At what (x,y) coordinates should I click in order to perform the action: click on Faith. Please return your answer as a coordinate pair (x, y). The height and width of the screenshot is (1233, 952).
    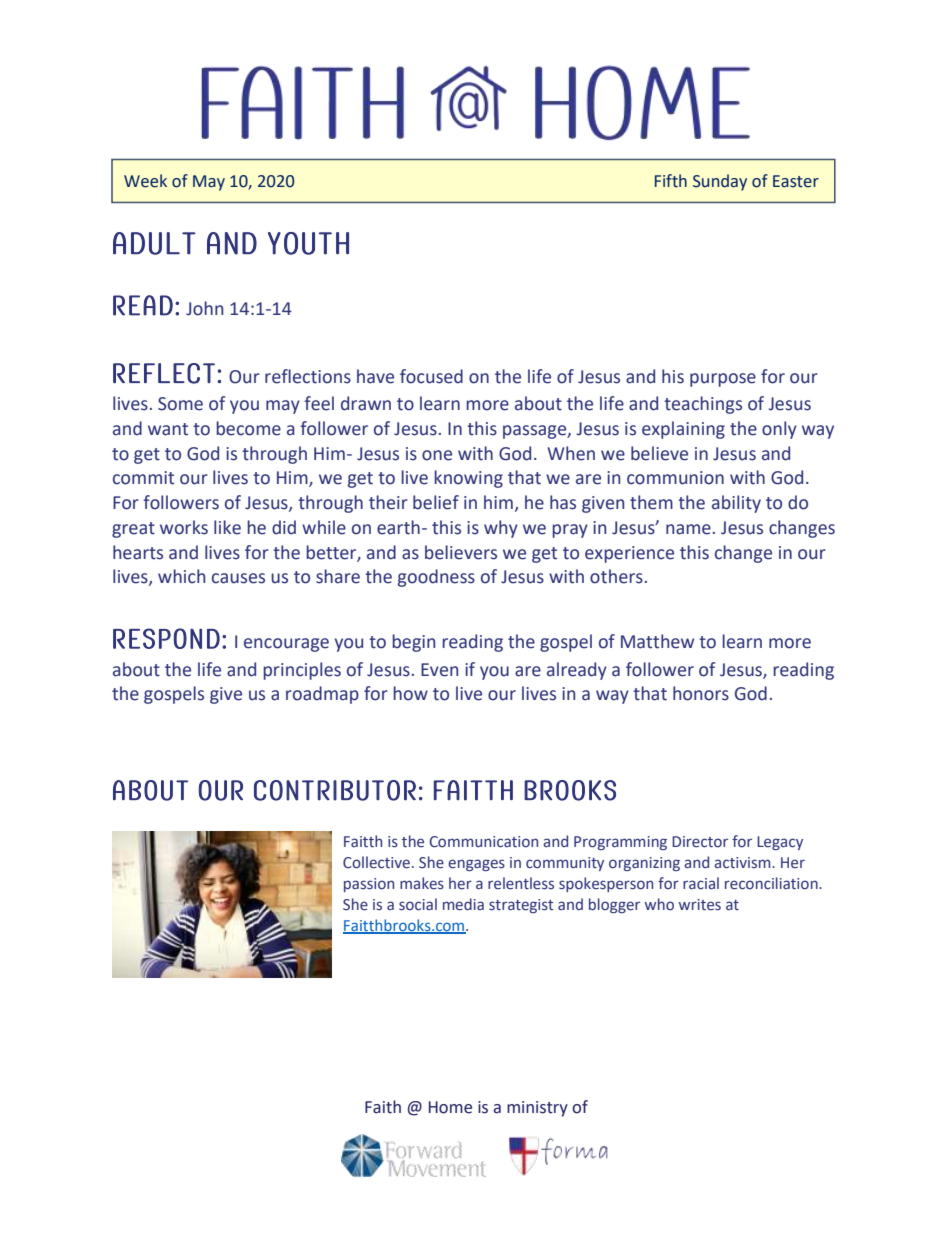
    Looking at the image, I should click on (383, 1107).
